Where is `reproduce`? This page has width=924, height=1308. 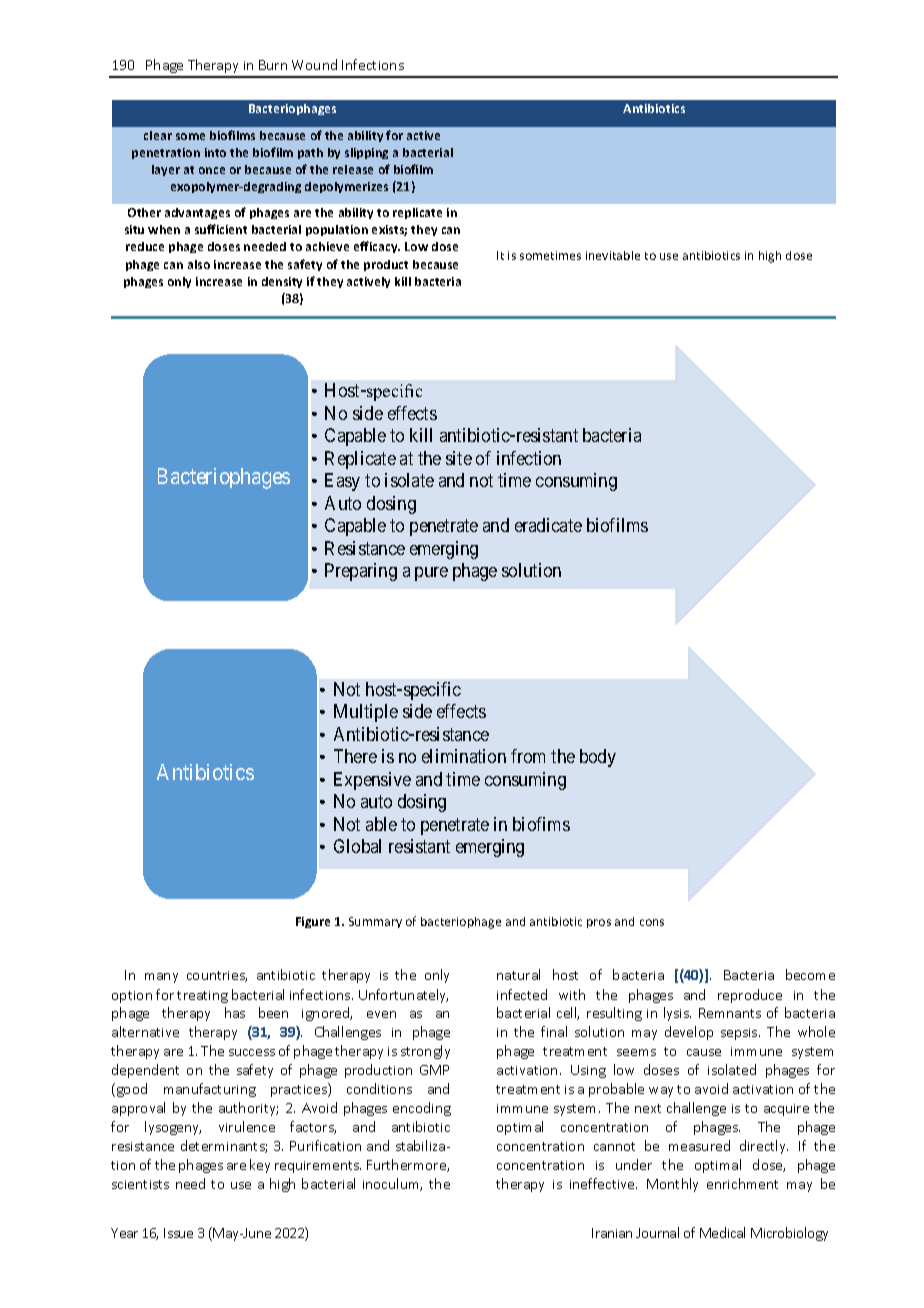 reproduce is located at coordinates (750, 996).
